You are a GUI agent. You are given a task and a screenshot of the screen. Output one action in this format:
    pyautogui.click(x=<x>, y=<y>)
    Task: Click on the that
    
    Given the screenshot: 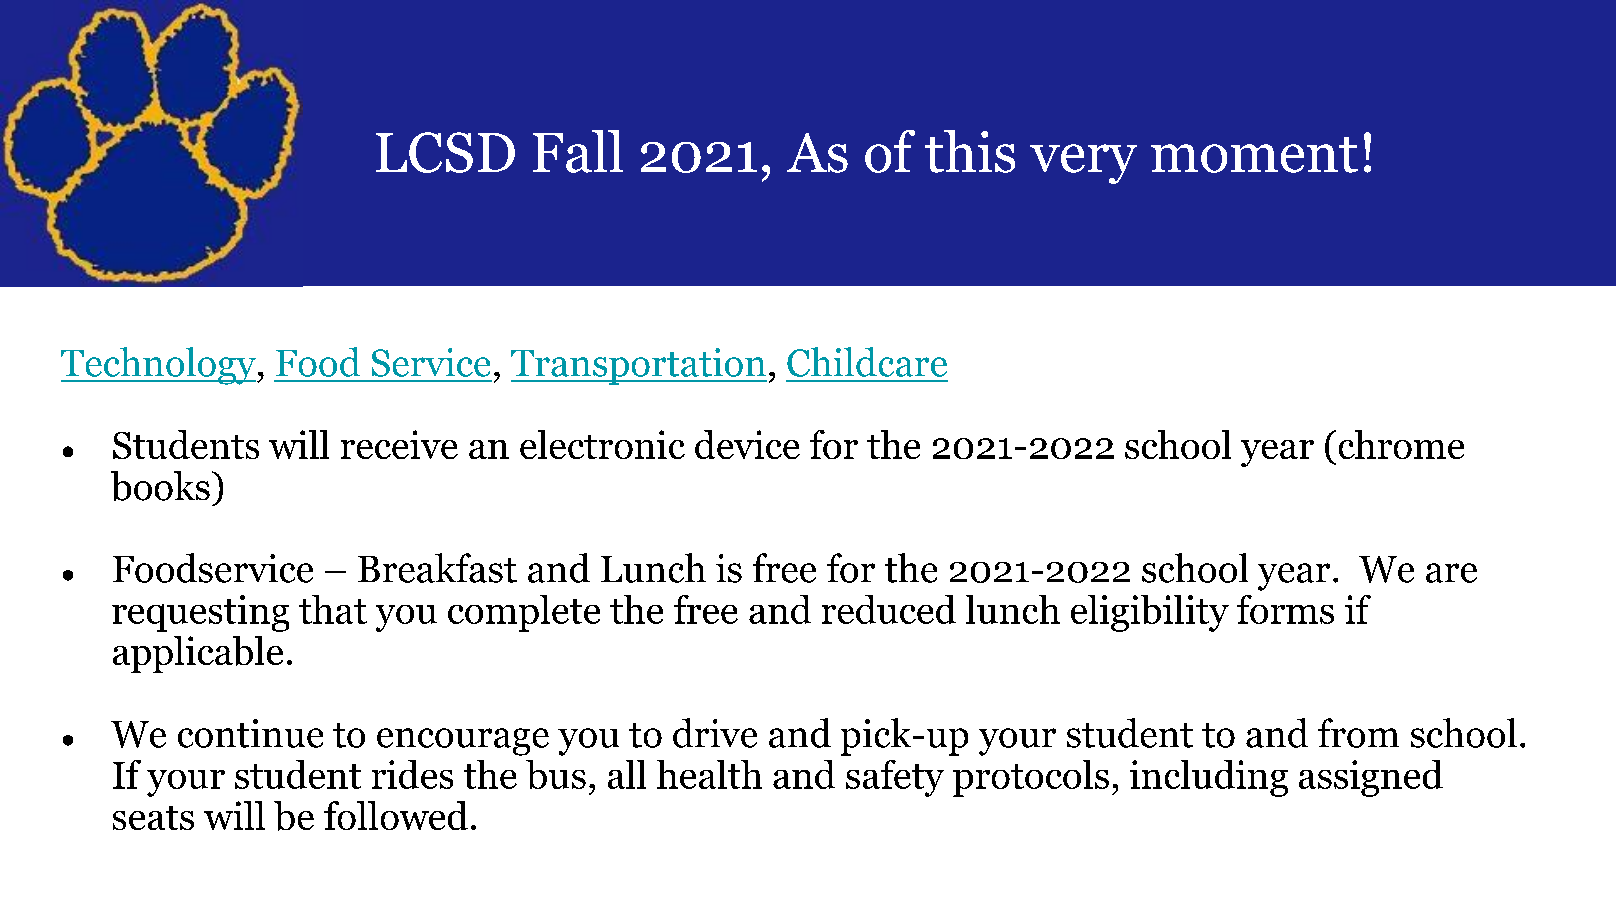 What is the action you would take?
    pyautogui.click(x=333, y=609)
